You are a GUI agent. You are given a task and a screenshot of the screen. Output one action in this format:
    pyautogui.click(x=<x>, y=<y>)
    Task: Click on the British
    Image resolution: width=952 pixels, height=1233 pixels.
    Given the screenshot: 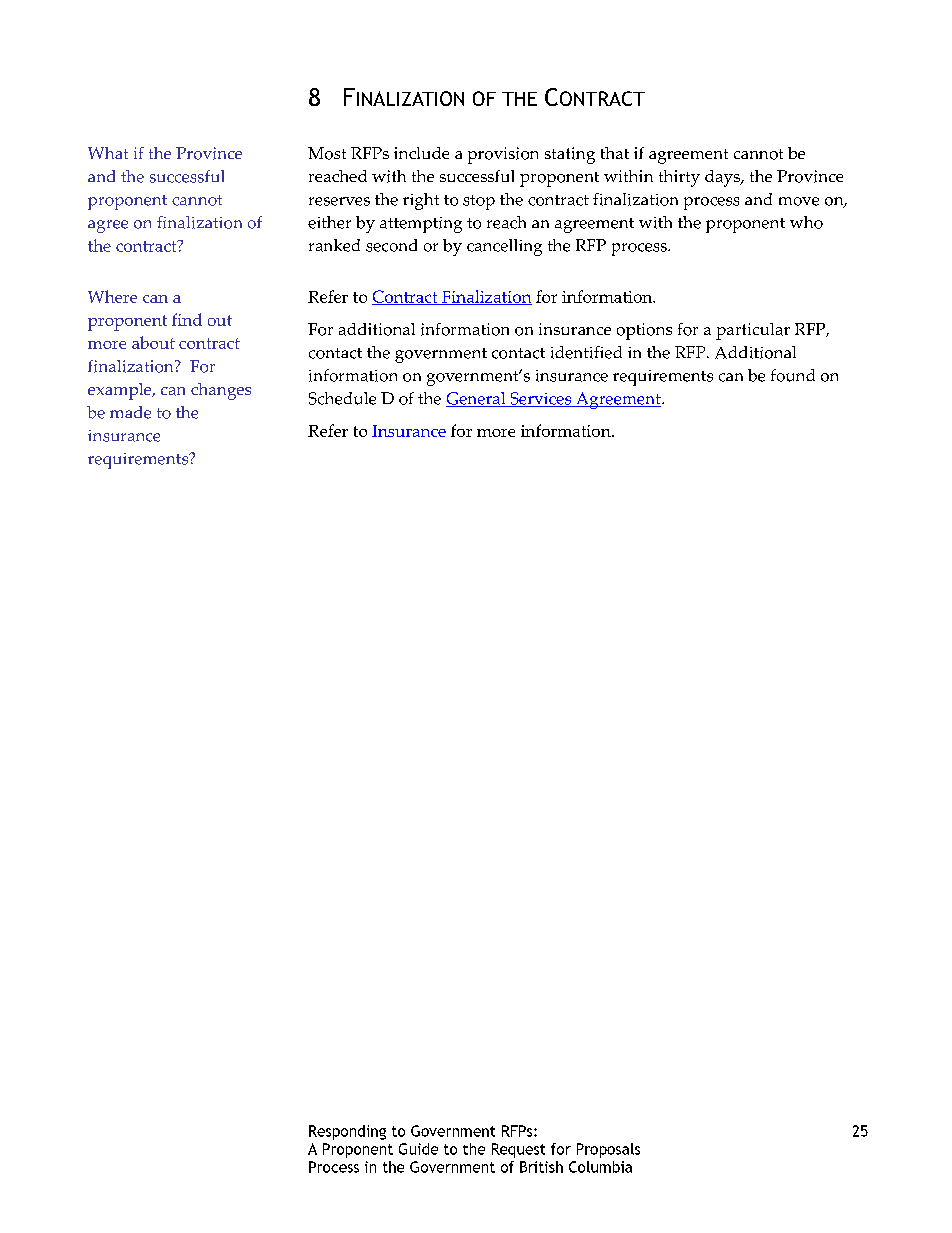 What is the action you would take?
    pyautogui.click(x=541, y=1167)
